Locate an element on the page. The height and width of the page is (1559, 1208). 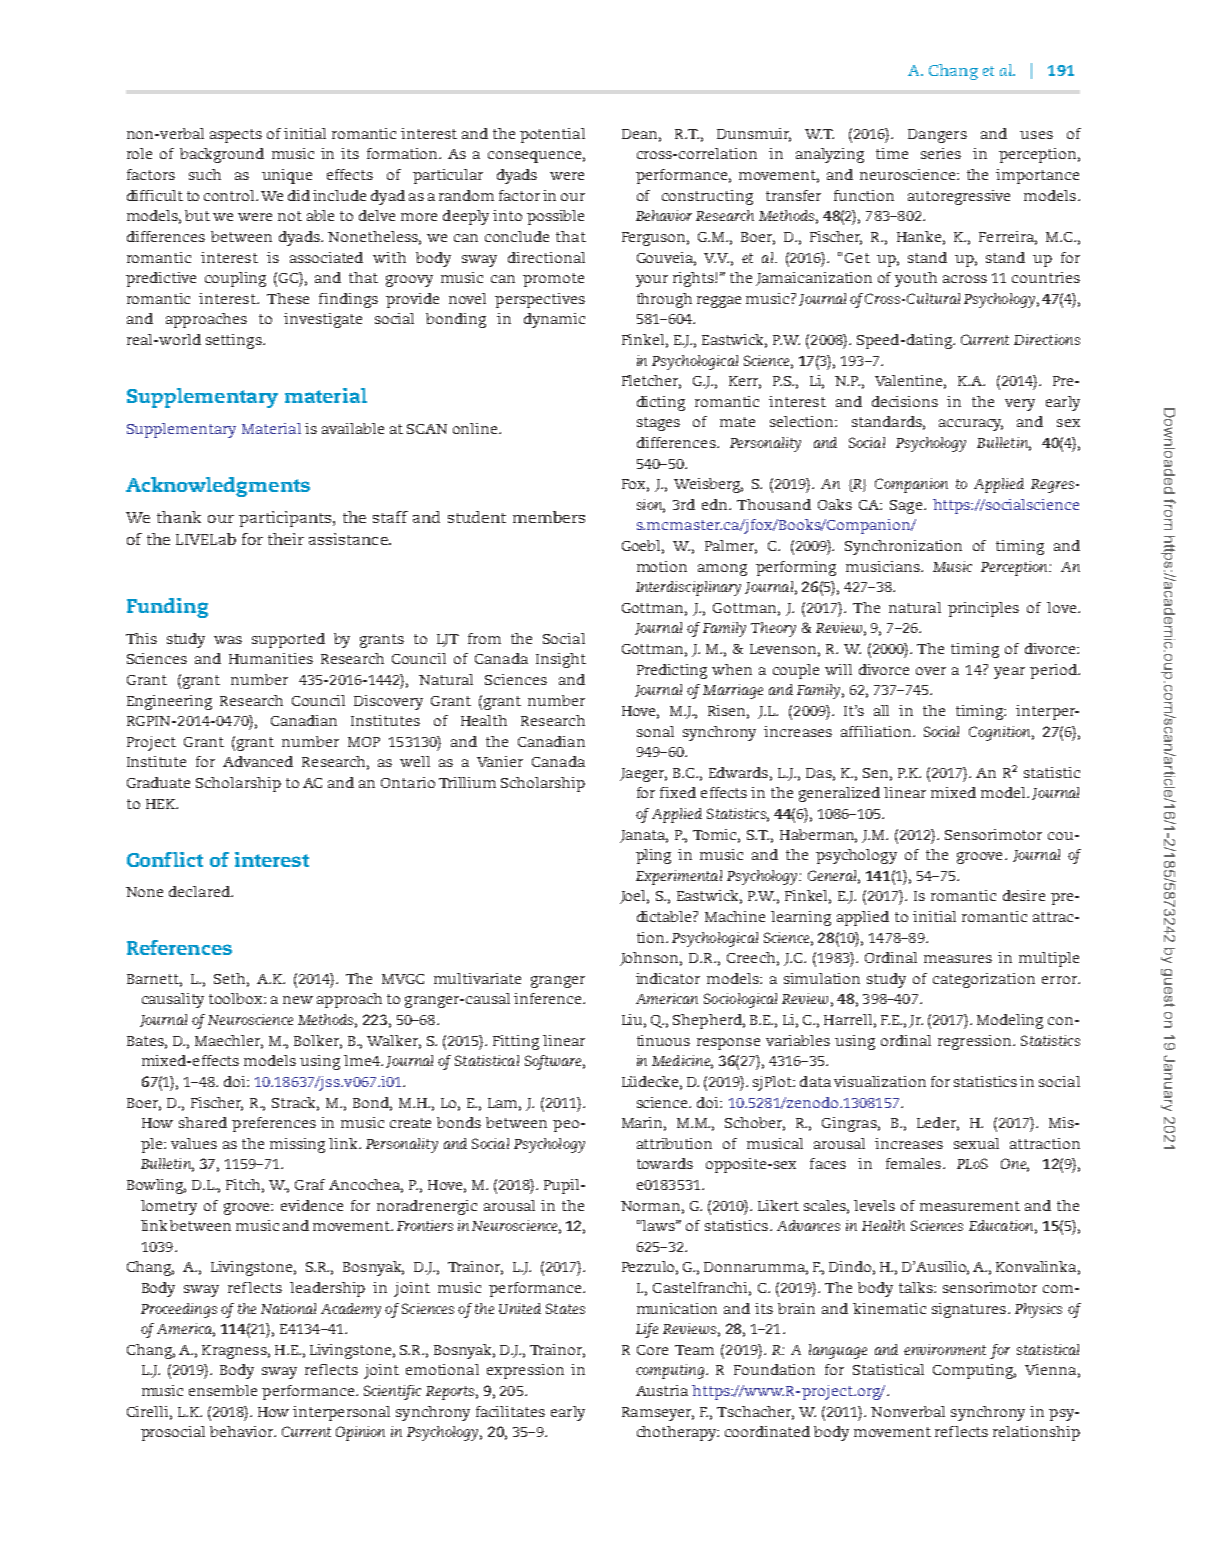
sexual is located at coordinates (976, 1143).
